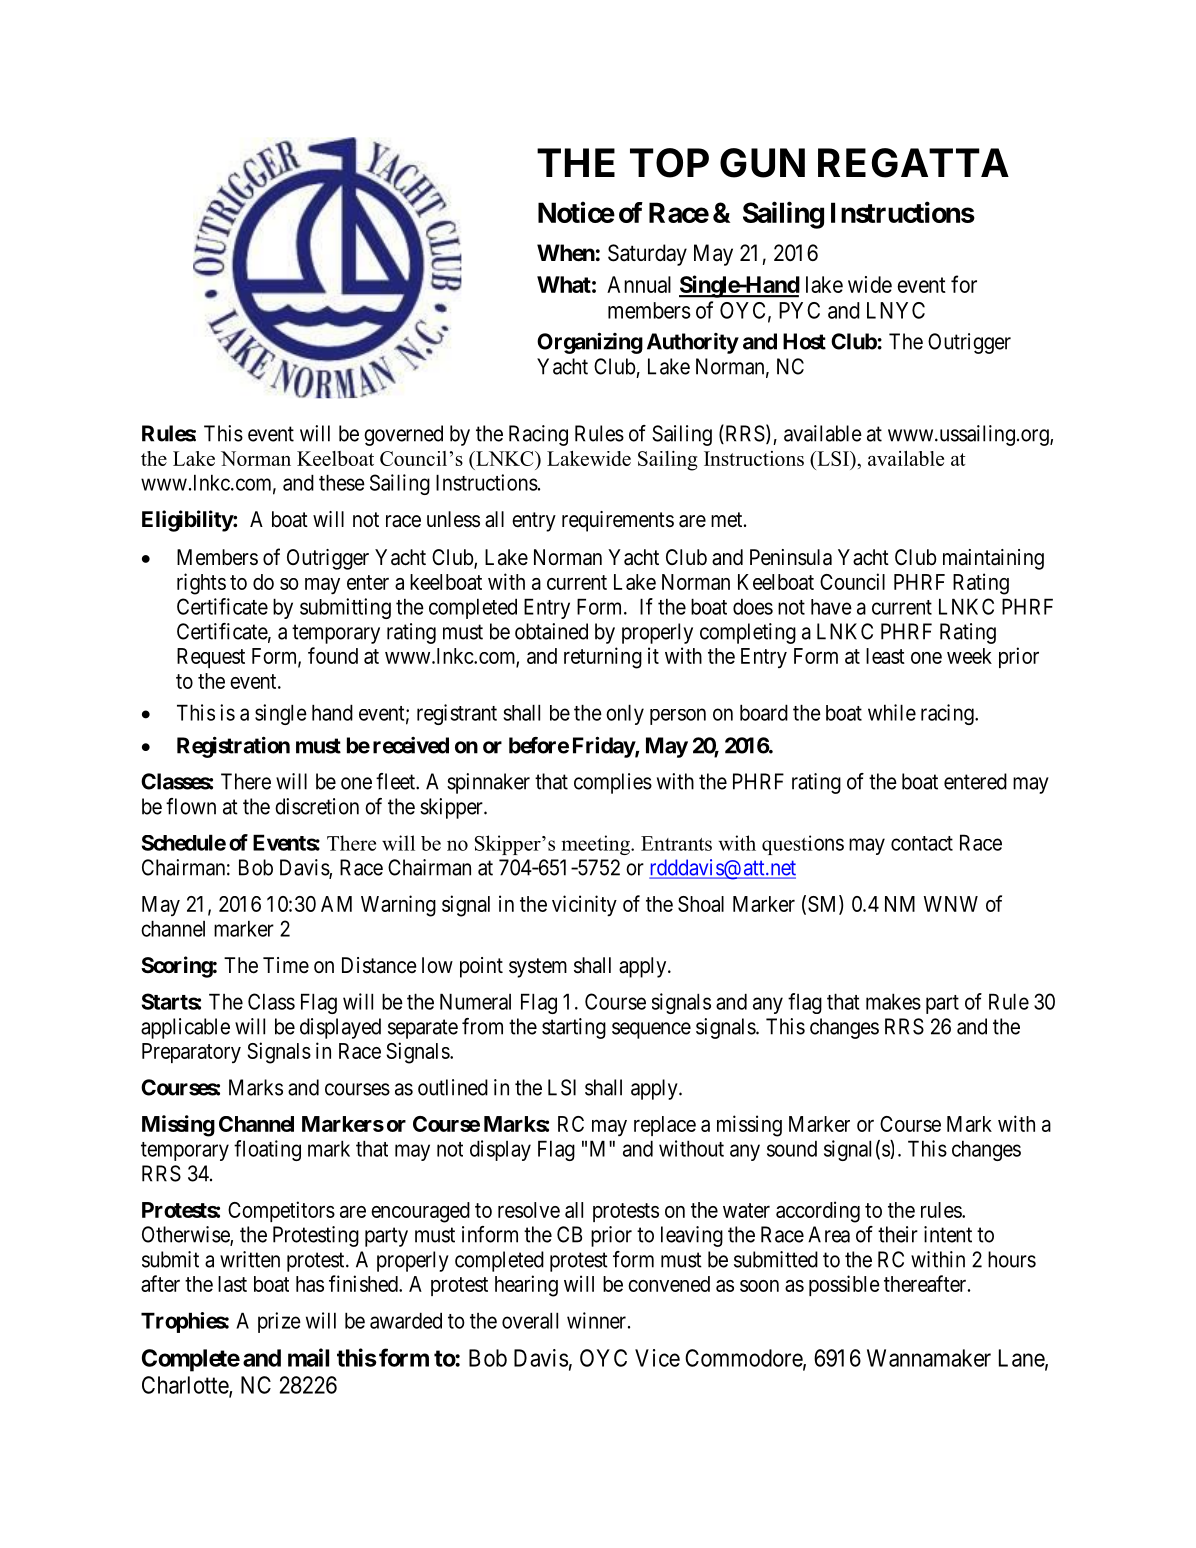 Image resolution: width=1196 pixels, height=1548 pixels. Describe the element at coordinates (669, 163) in the screenshot. I see `TOP` at that location.
